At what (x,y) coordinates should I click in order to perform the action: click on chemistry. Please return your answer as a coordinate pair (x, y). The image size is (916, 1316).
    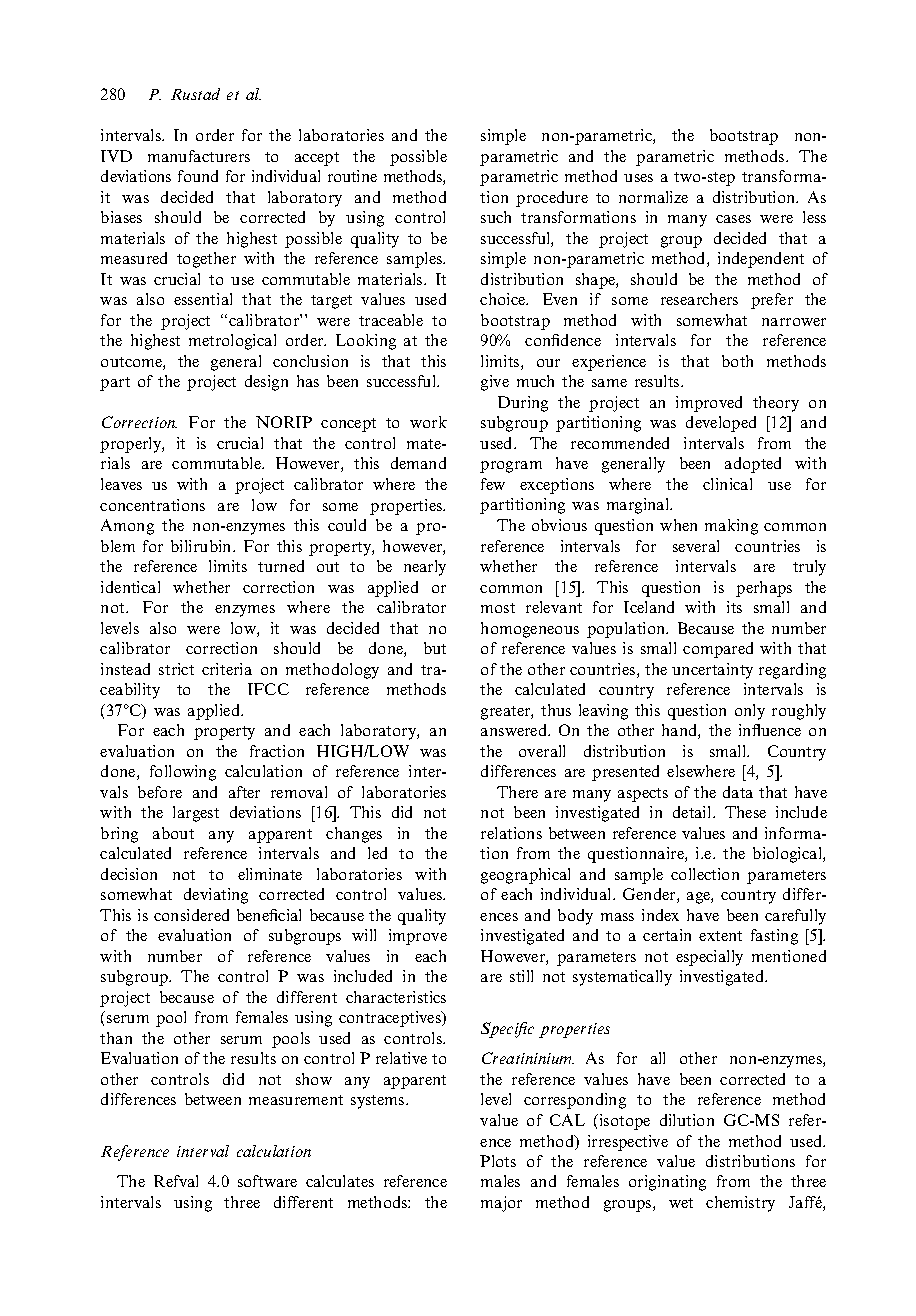
    Looking at the image, I should click on (740, 1204).
